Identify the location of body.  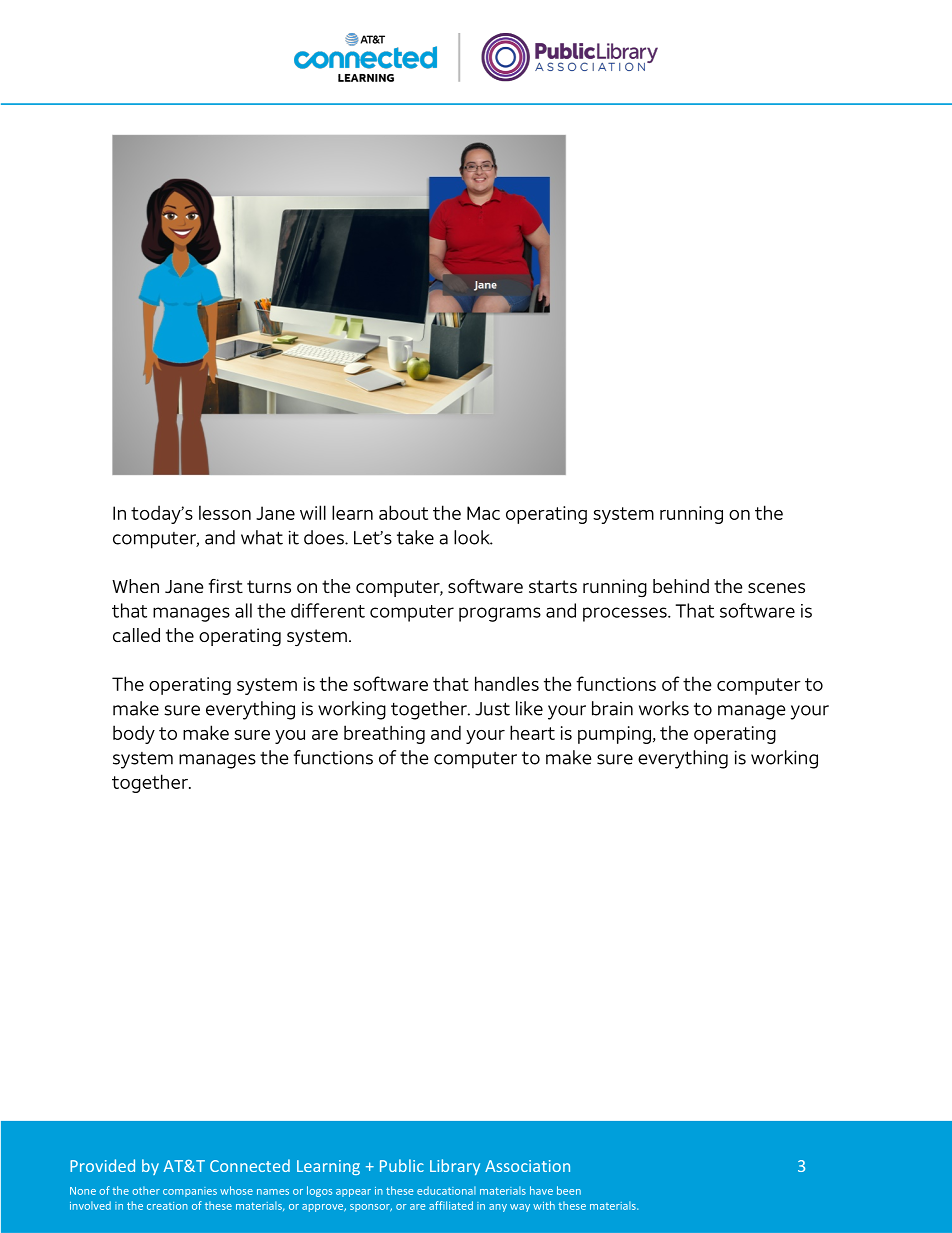
(134, 734).
